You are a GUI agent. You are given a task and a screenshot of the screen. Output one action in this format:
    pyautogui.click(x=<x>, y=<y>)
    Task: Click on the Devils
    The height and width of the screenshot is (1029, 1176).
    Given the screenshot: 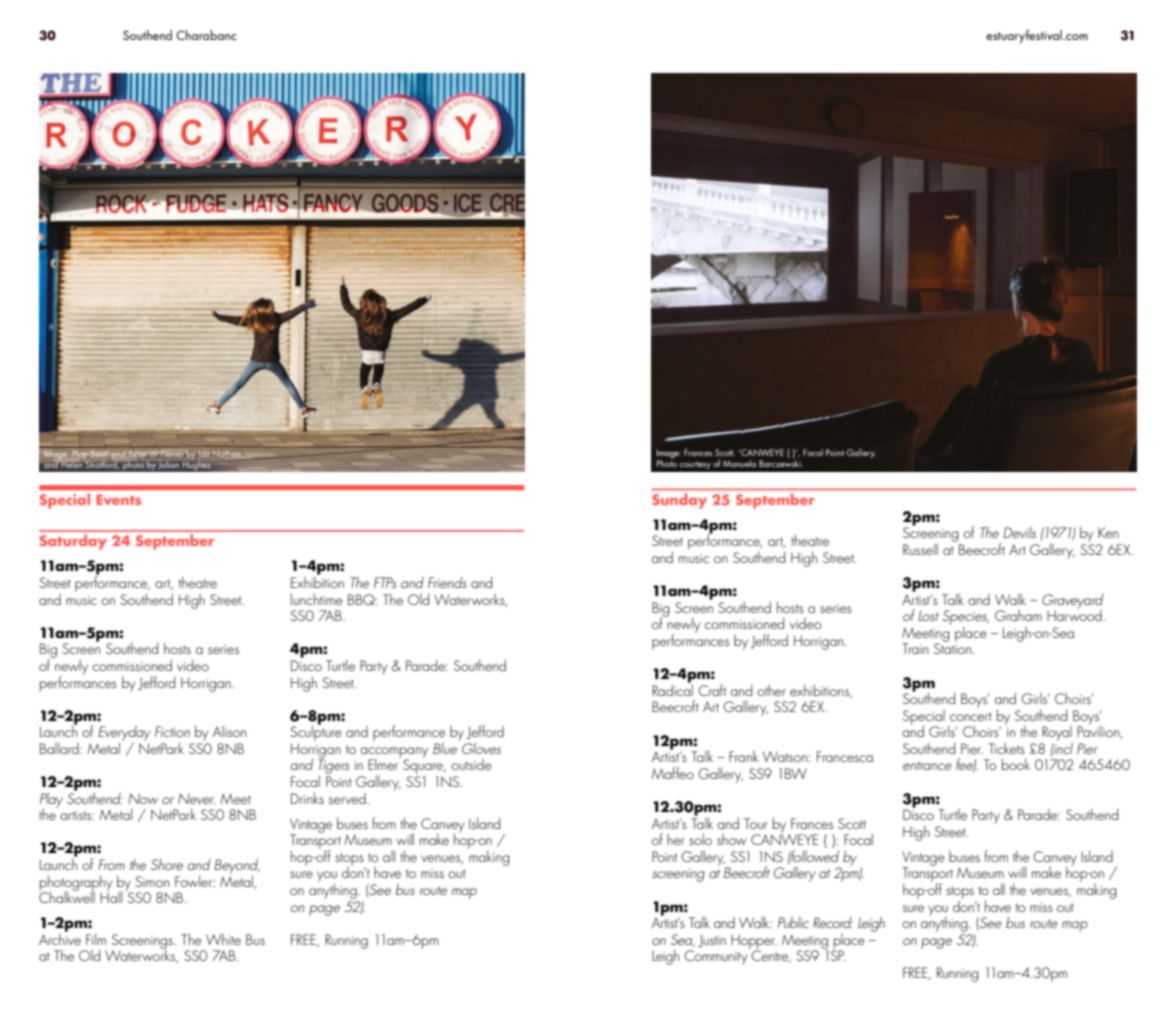 What is the action you would take?
    pyautogui.click(x=1019, y=532)
